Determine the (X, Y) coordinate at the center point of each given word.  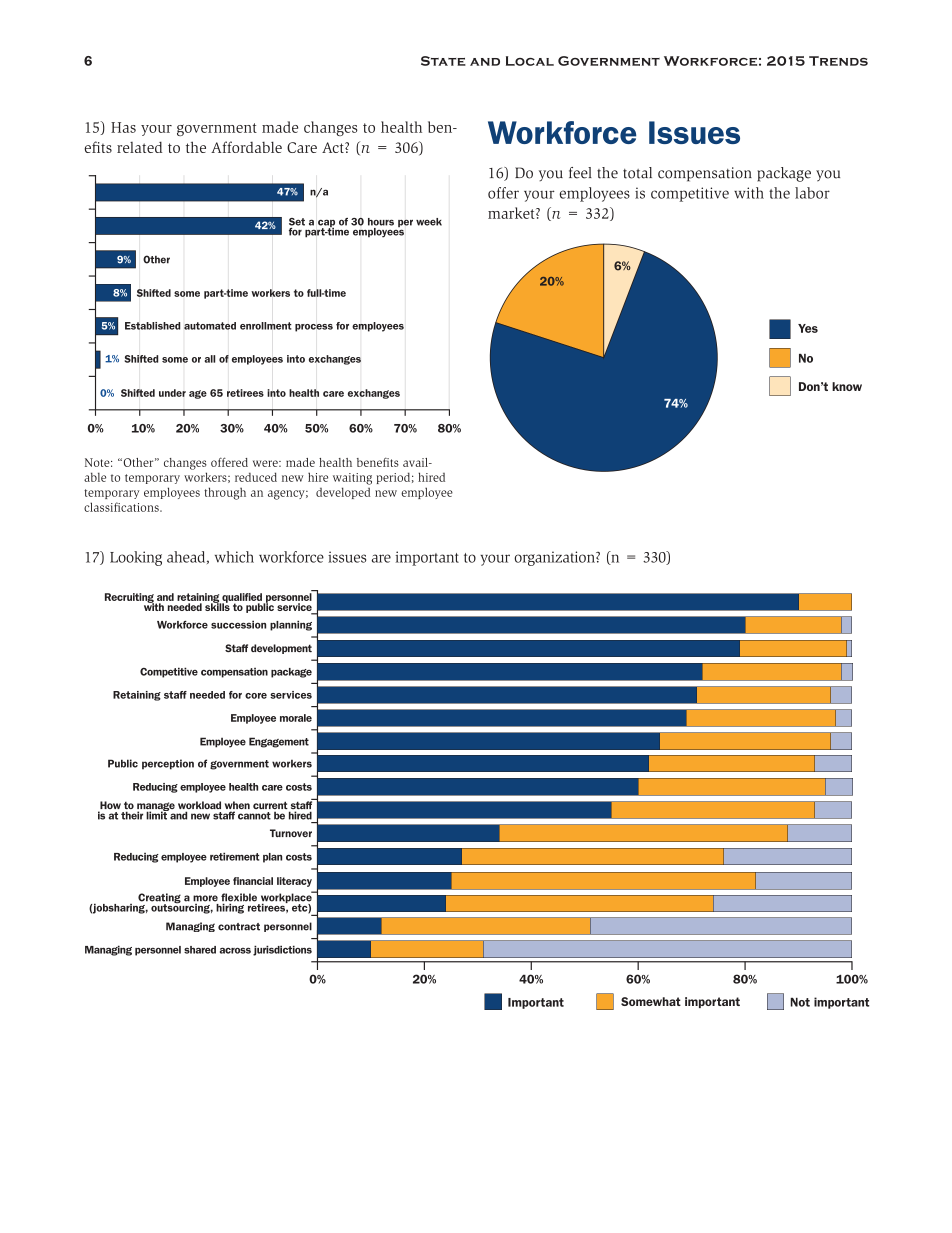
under (172, 393)
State (443, 61)
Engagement (279, 742)
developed (343, 493)
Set (297, 222)
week (429, 222)
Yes (808, 328)
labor (812, 193)
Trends (838, 61)
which (234, 557)
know (847, 386)
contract (239, 927)
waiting (352, 479)
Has (123, 127)
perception (168, 764)
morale (296, 718)
